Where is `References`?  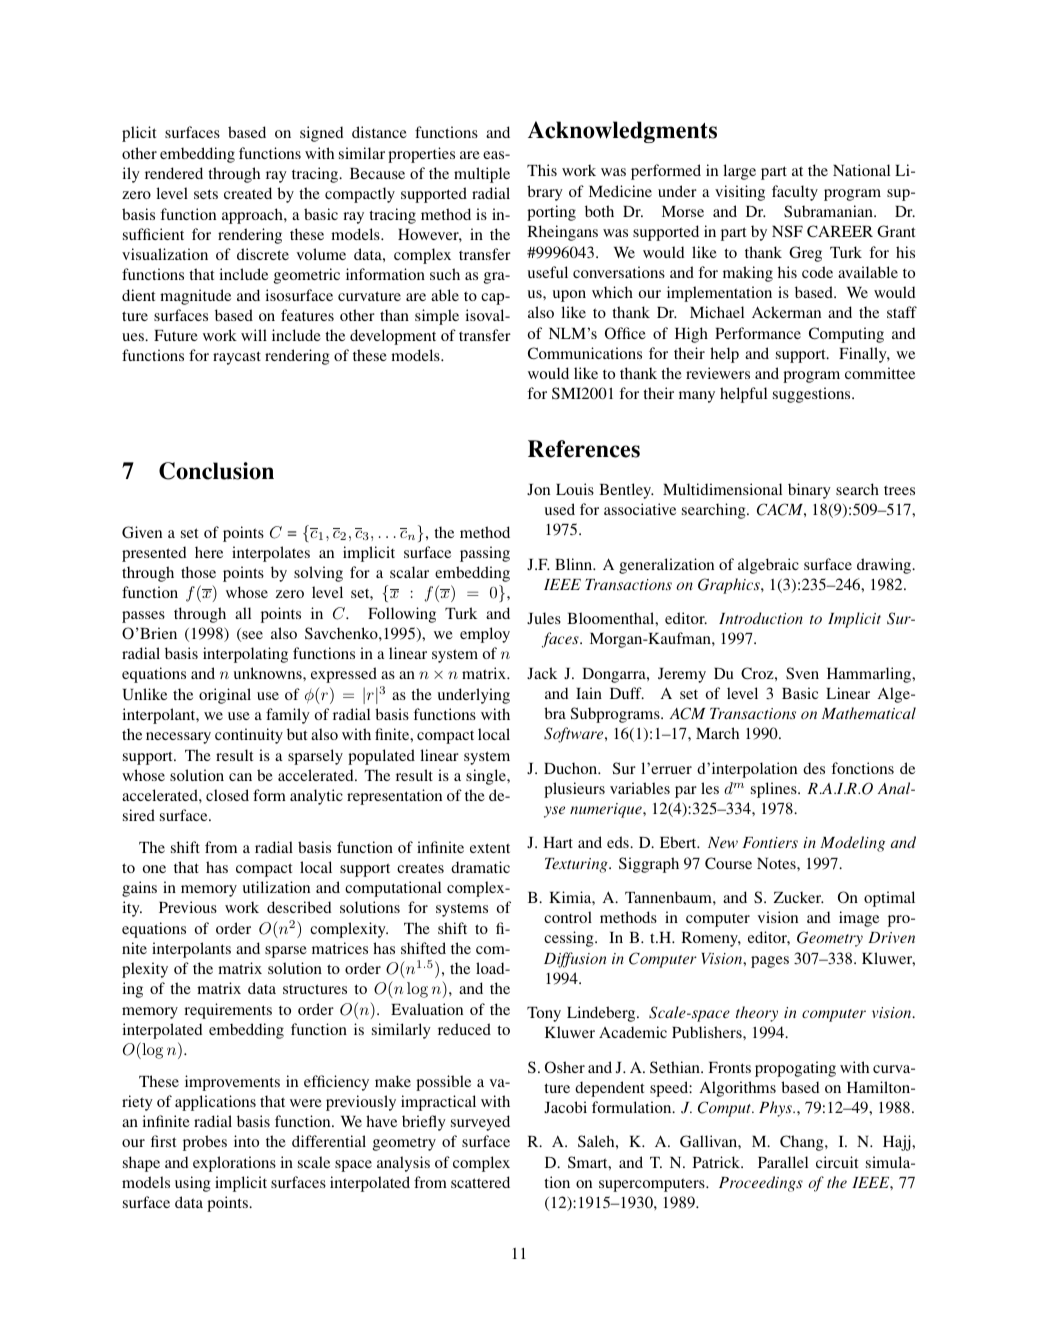 References is located at coordinates (584, 449).
